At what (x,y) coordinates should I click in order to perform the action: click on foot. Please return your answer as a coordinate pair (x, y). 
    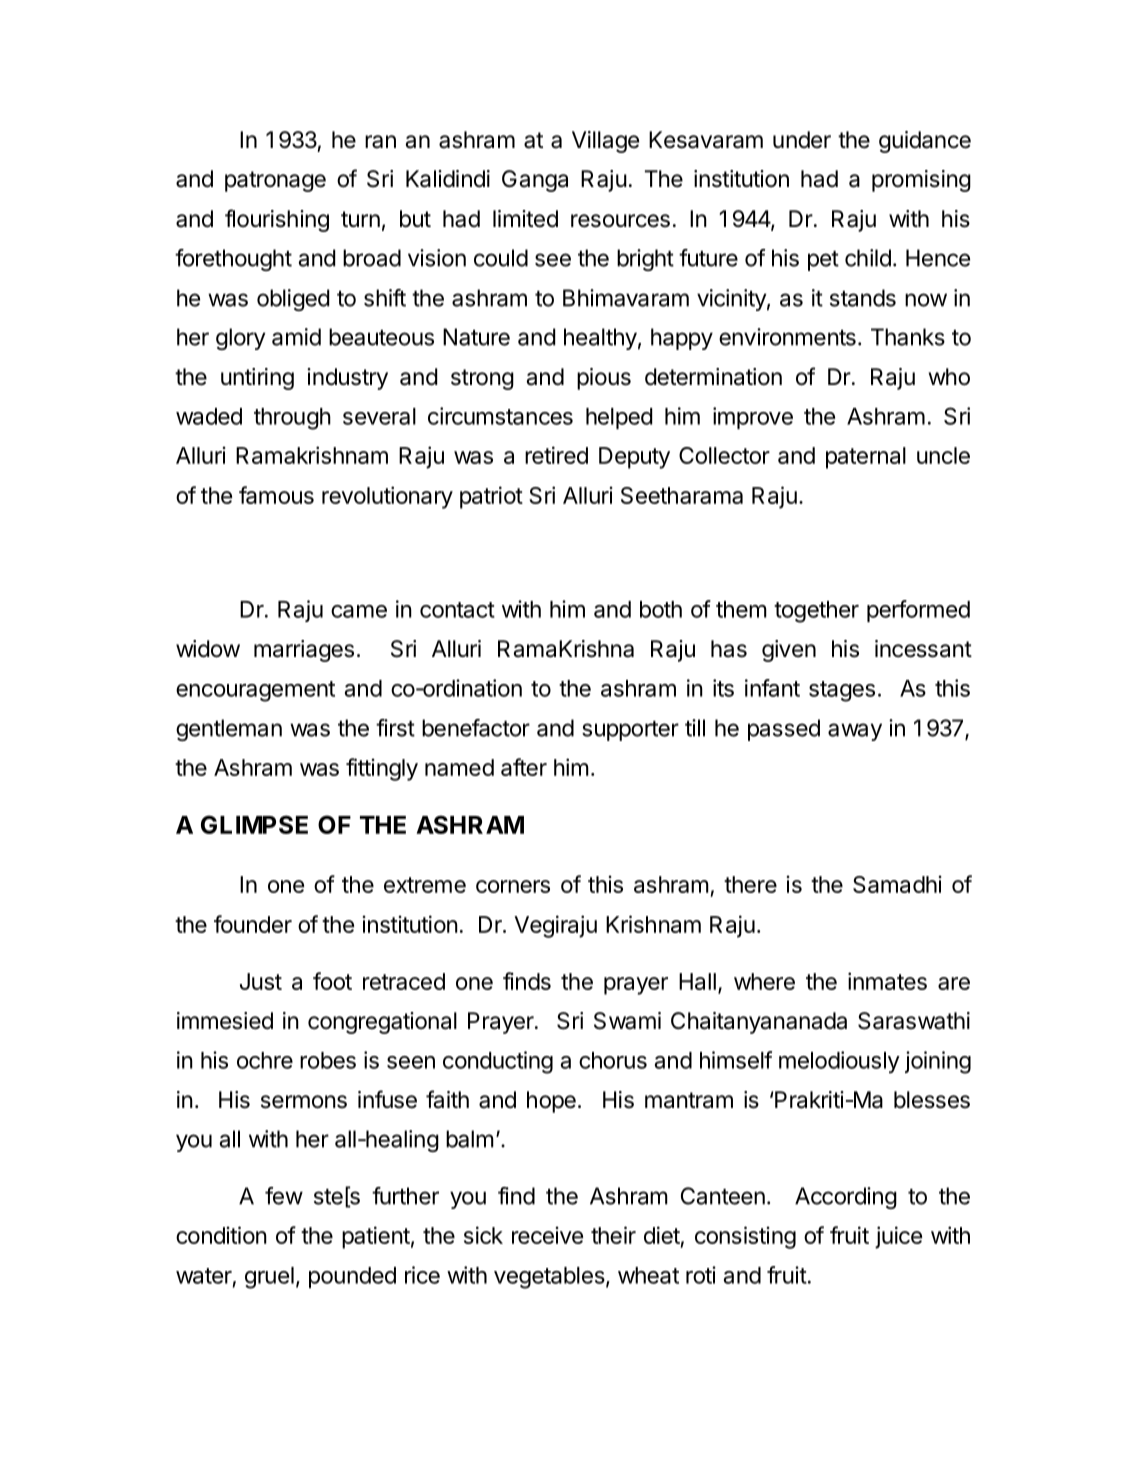
    Looking at the image, I should click on (332, 981).
